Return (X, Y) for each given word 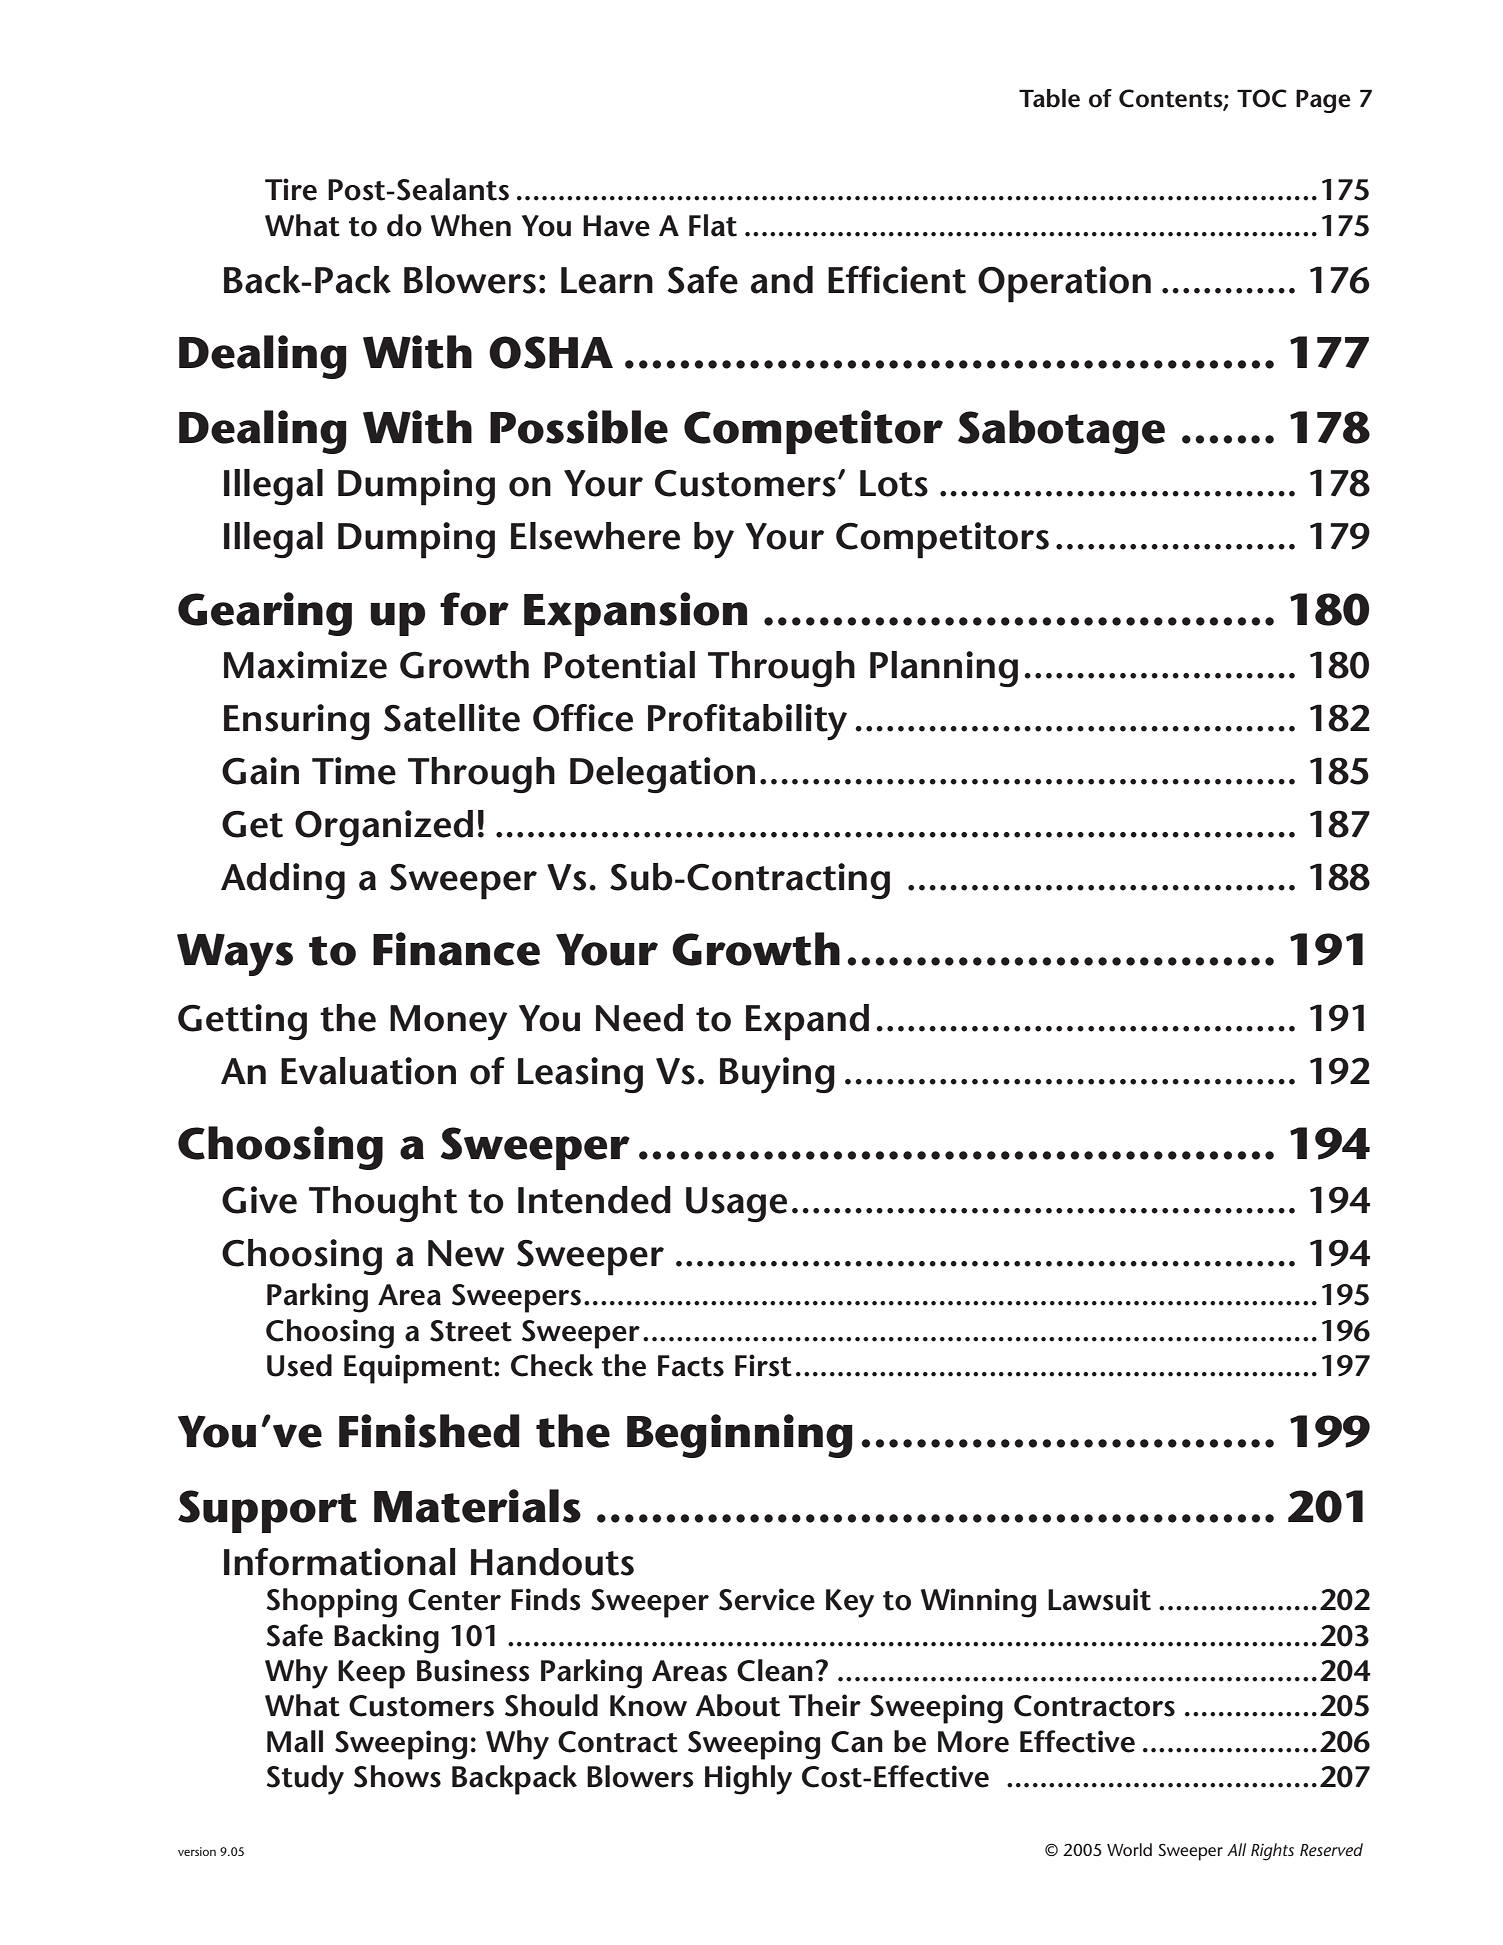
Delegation (662, 775)
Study (305, 1780)
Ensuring (297, 722)
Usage (736, 1204)
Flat (713, 225)
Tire (291, 189)
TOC (1262, 98)
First (763, 1365)
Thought (383, 1204)
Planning (944, 669)
